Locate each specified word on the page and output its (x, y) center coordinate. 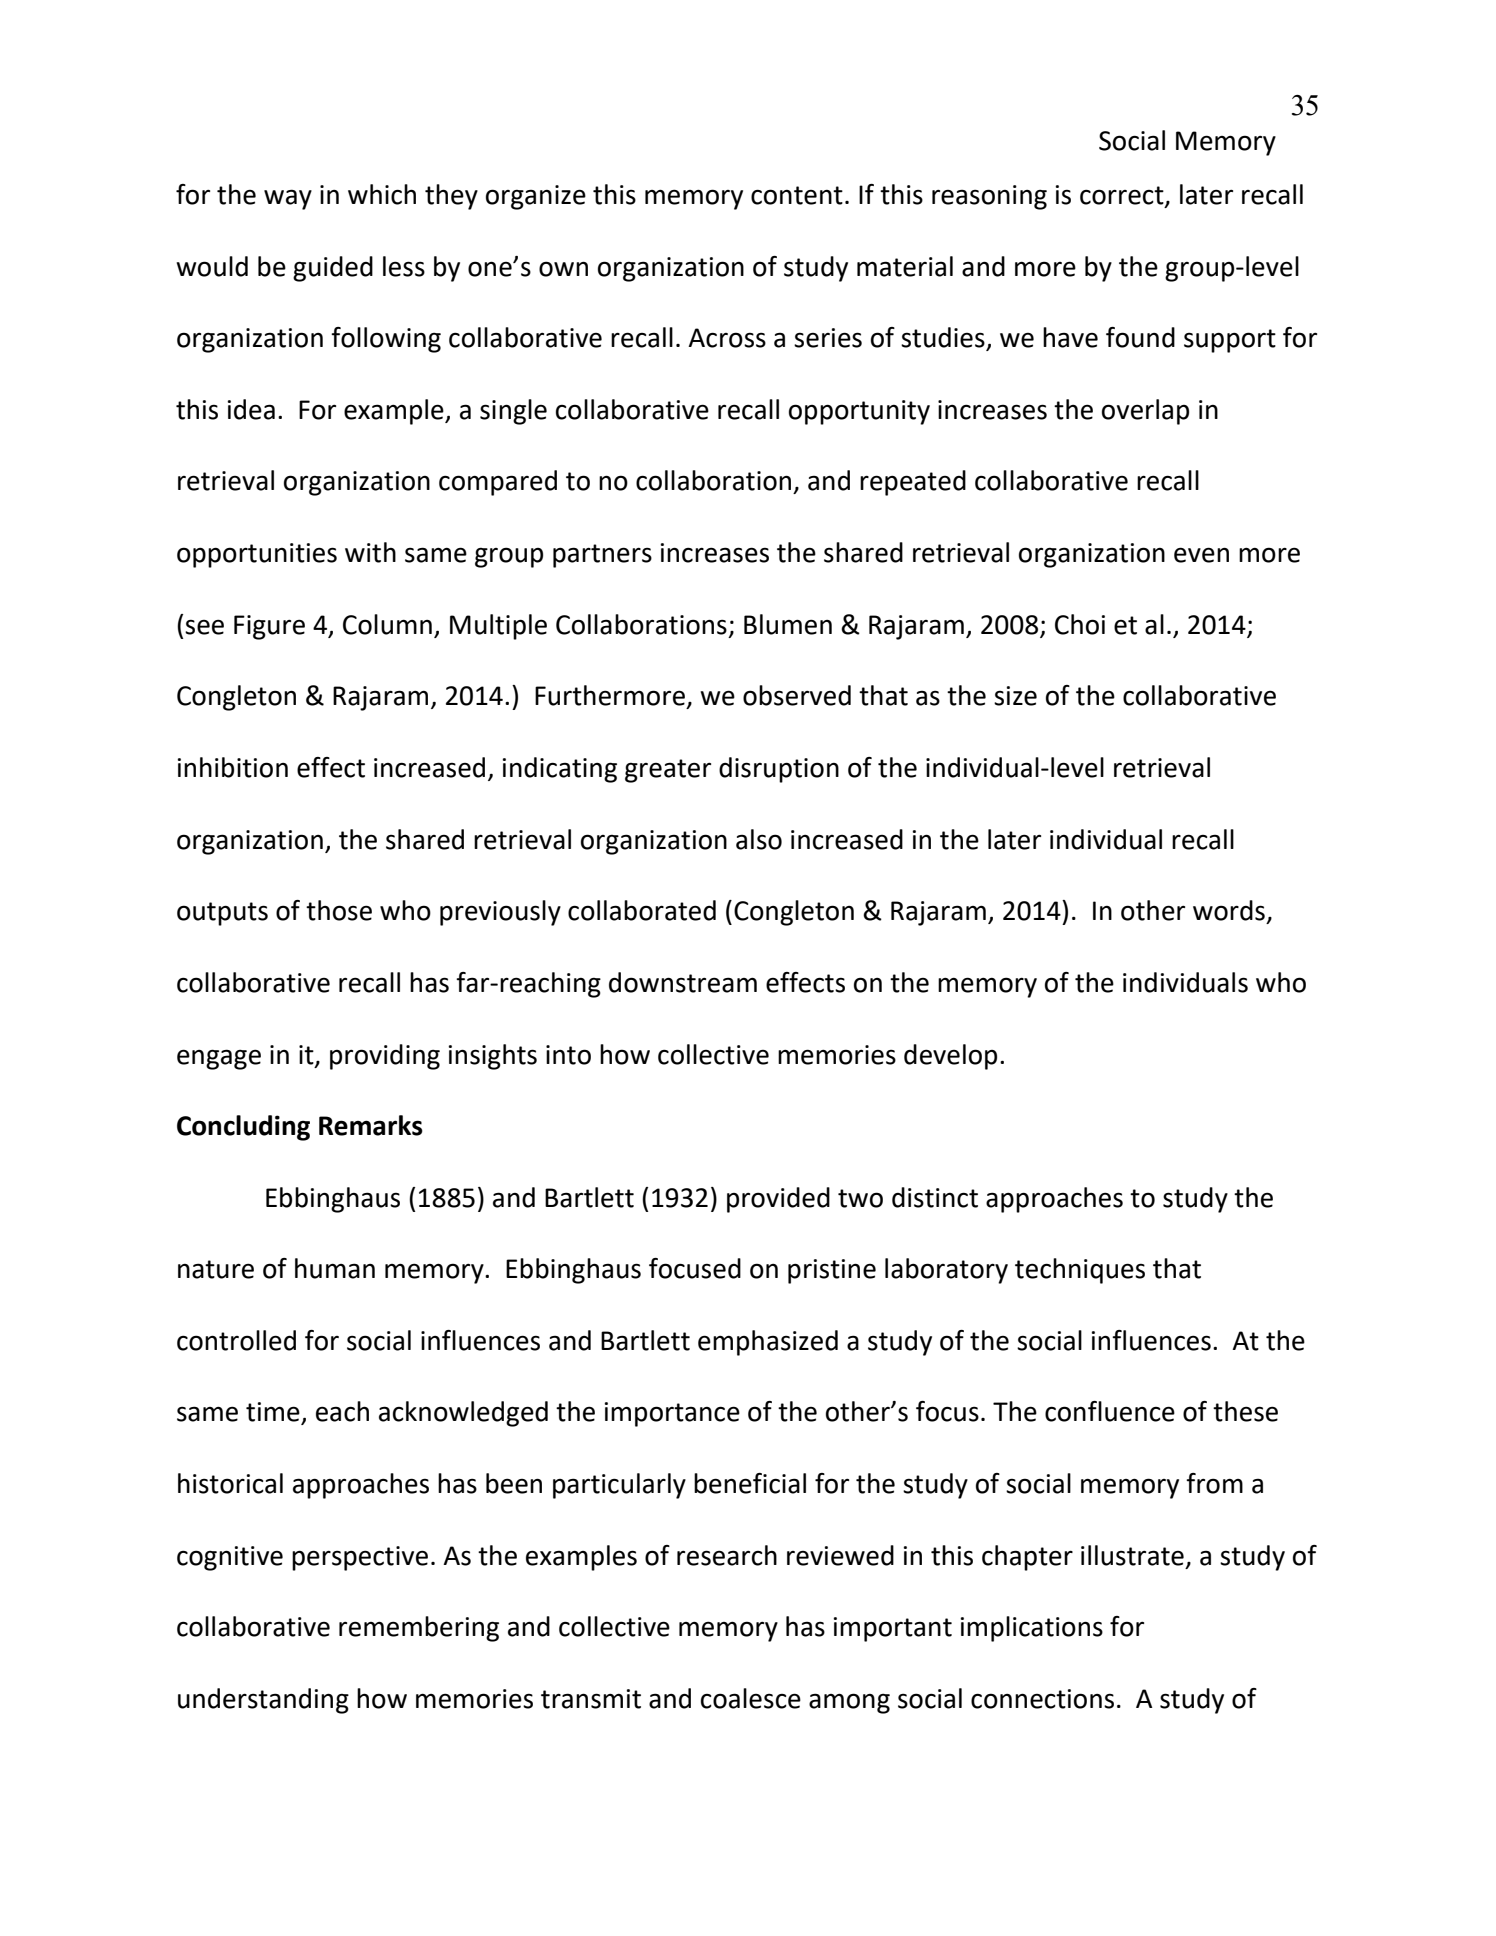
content (797, 195)
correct (1123, 196)
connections (1042, 1699)
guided (333, 269)
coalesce (751, 1698)
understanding (263, 1701)
